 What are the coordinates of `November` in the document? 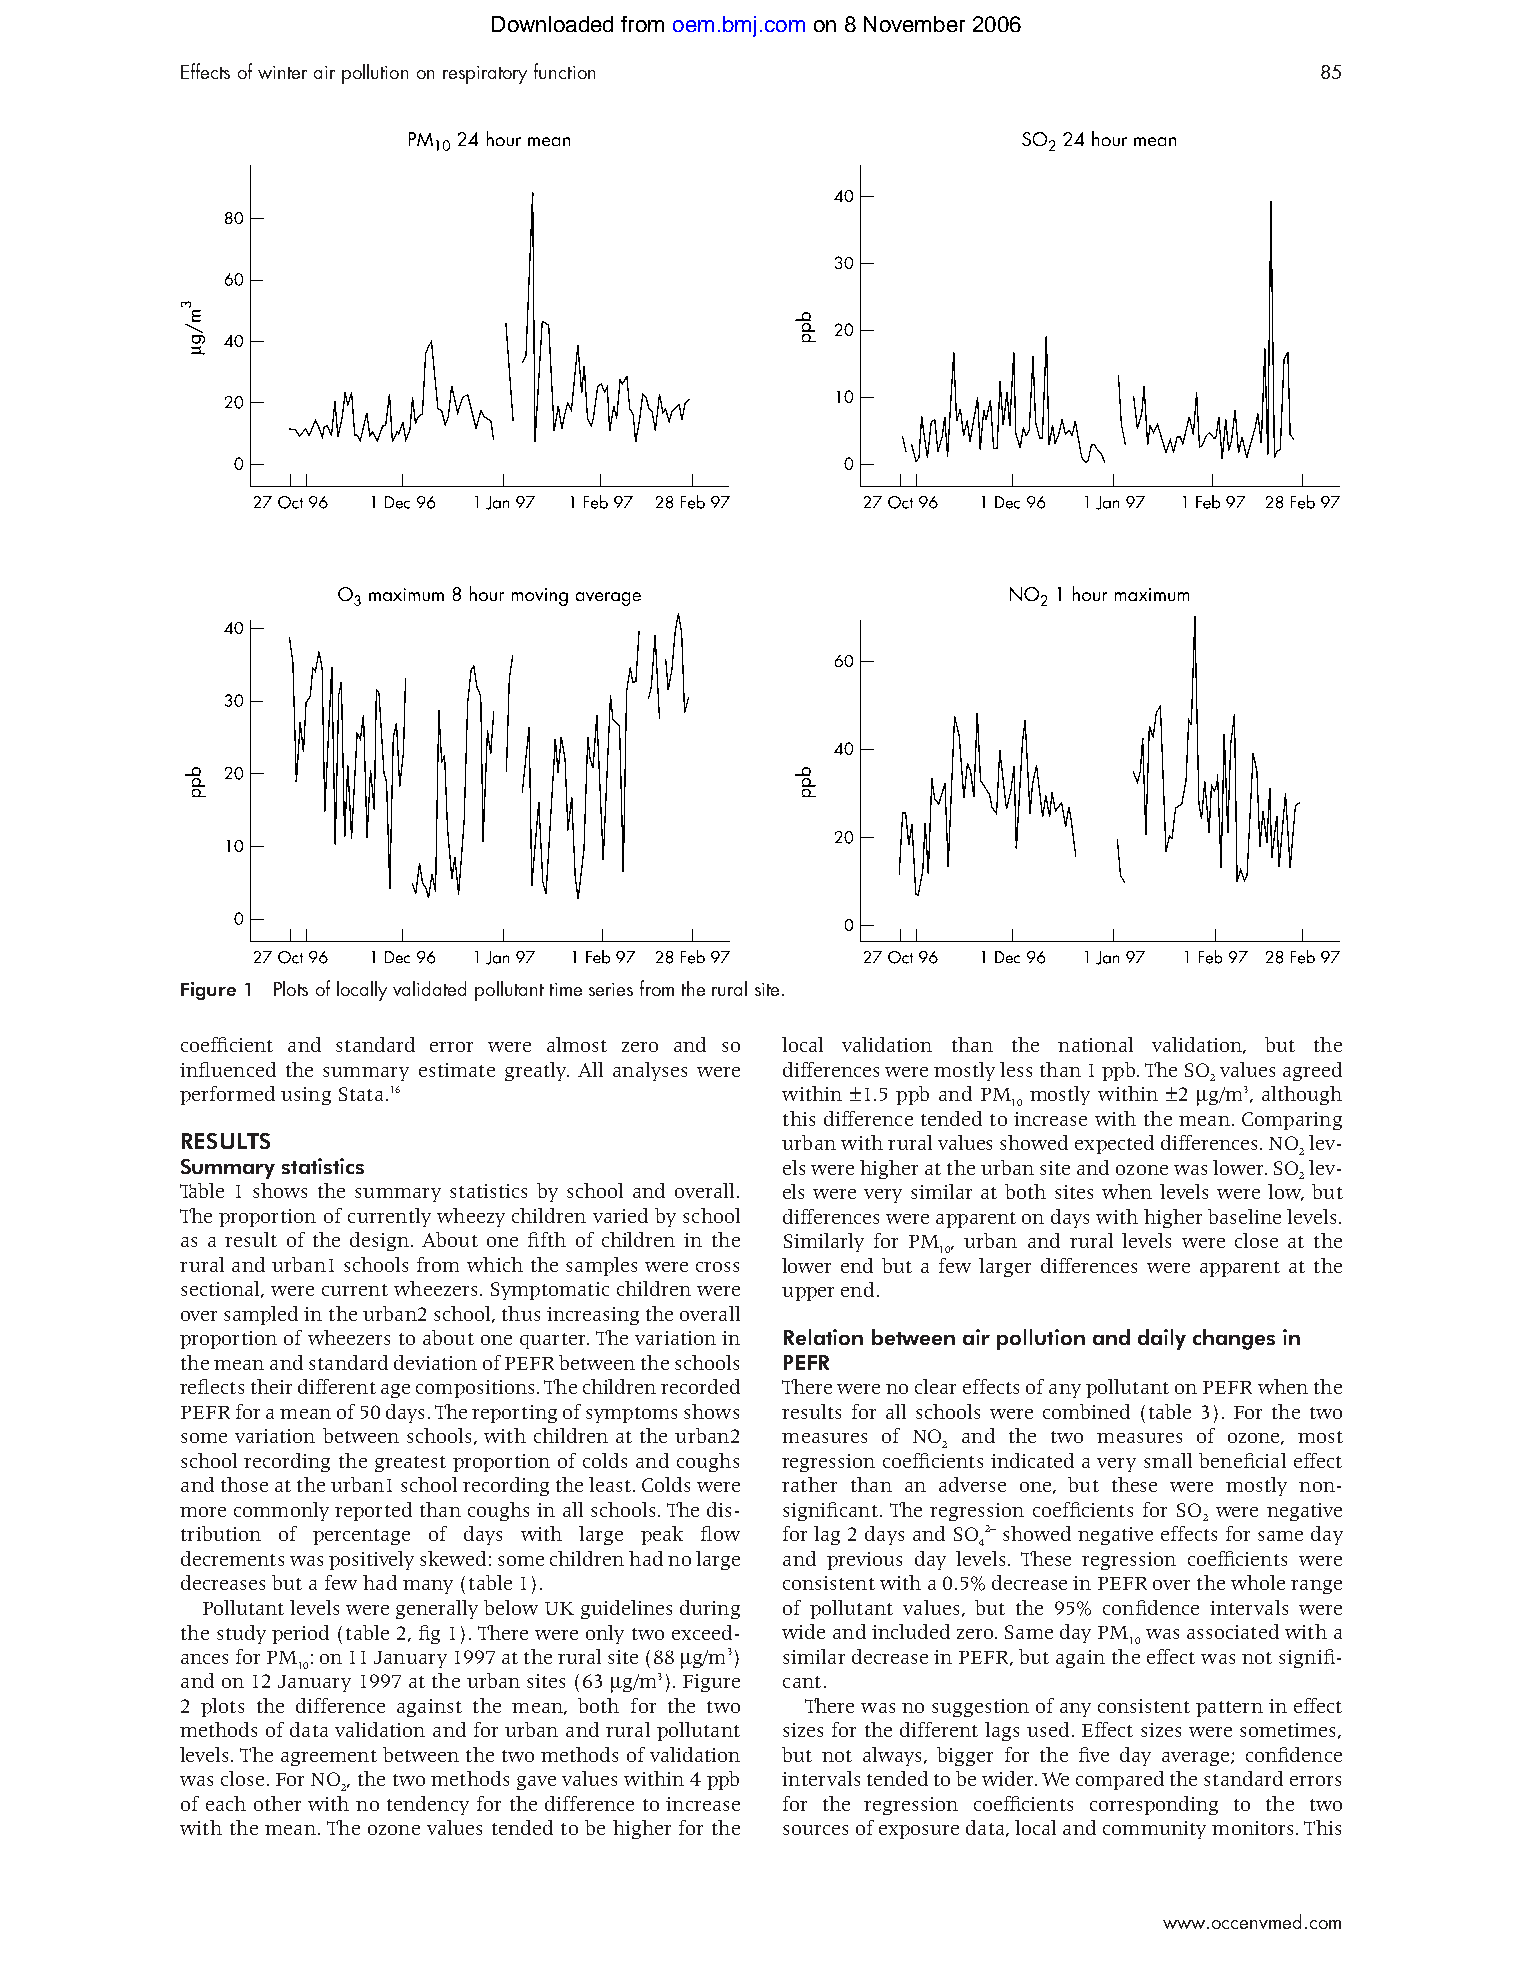 It's located at (914, 24).
